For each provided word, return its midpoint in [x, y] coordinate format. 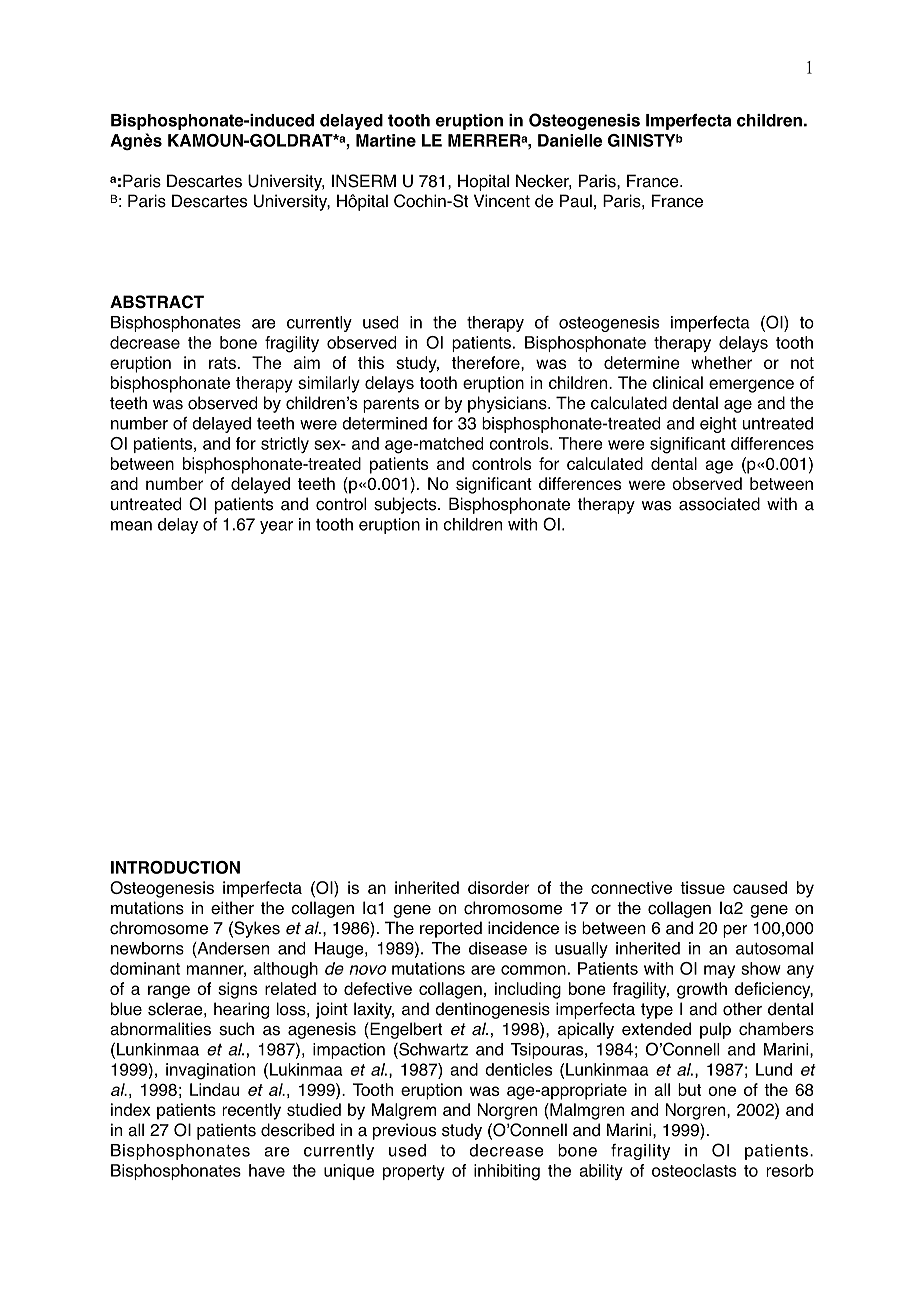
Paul [576, 201]
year [276, 527]
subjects [406, 505]
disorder [499, 887]
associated [719, 504]
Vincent [502, 201]
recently [252, 1111]
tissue [702, 887]
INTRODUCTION [175, 867]
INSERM [364, 181]
